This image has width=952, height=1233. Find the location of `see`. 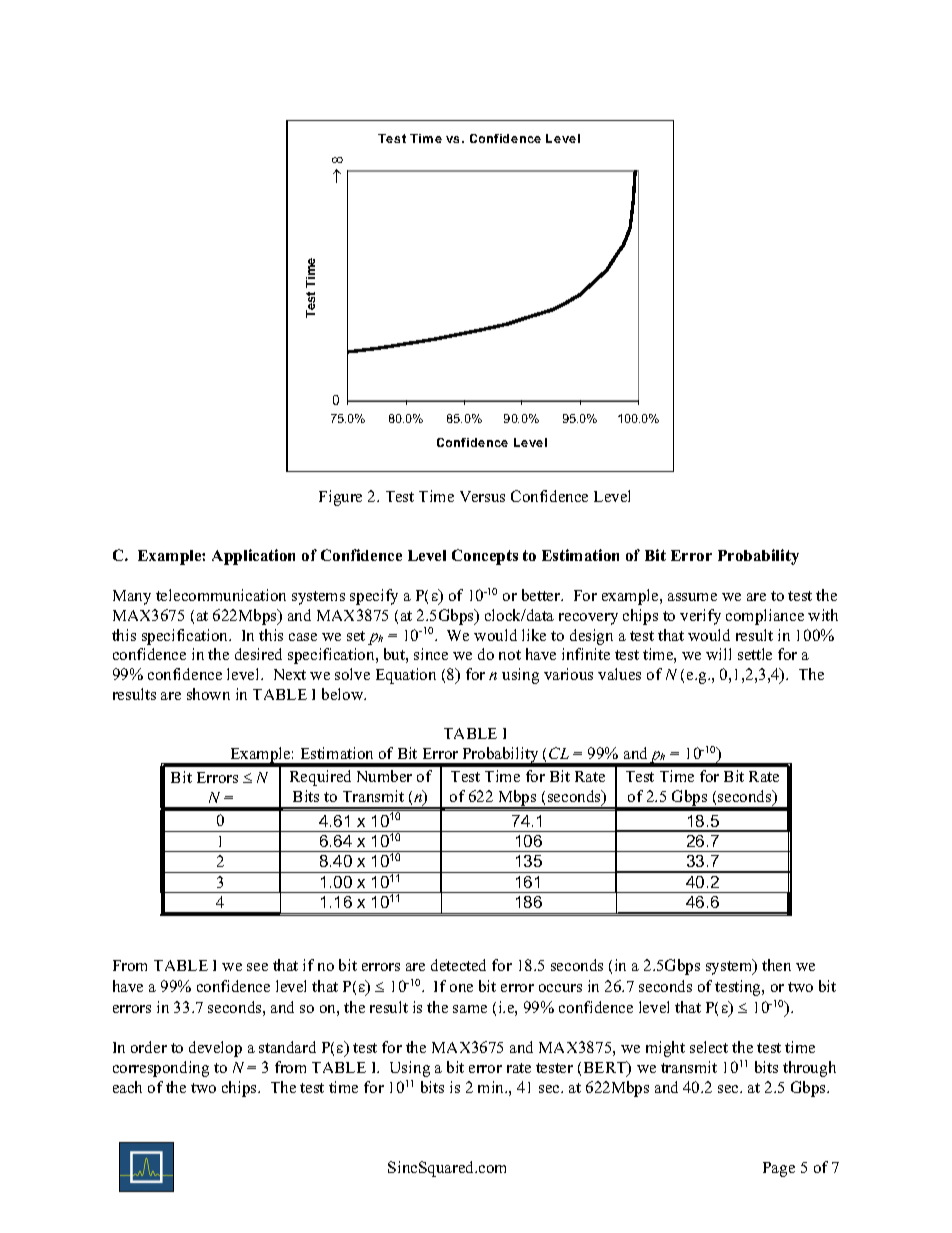

see is located at coordinates (257, 967).
